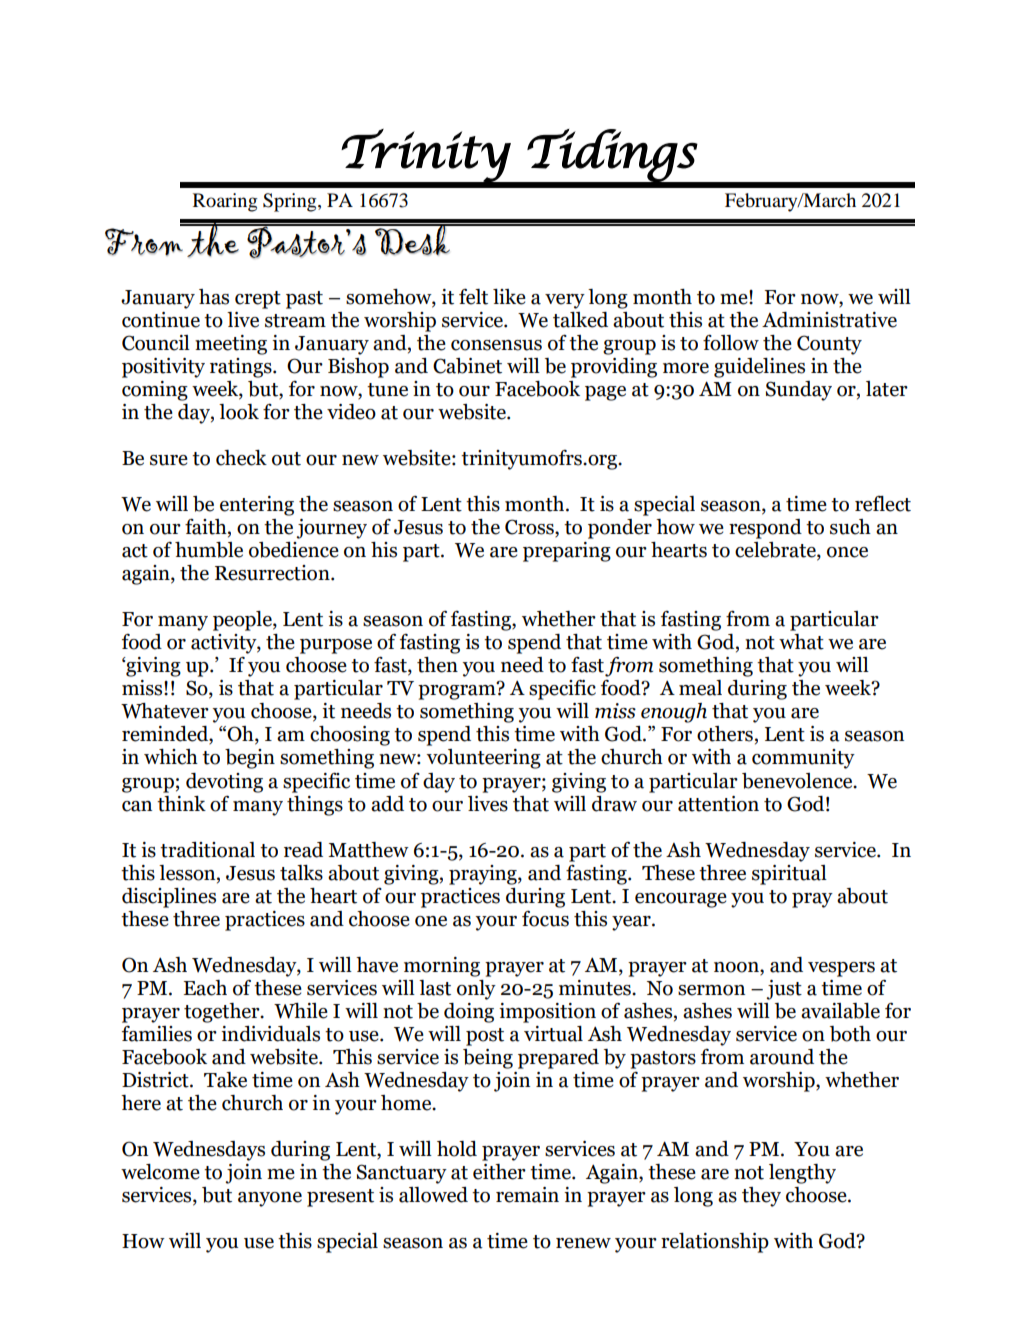  What do you see at coordinates (509, 297) in the page?
I see `like` at bounding box center [509, 297].
